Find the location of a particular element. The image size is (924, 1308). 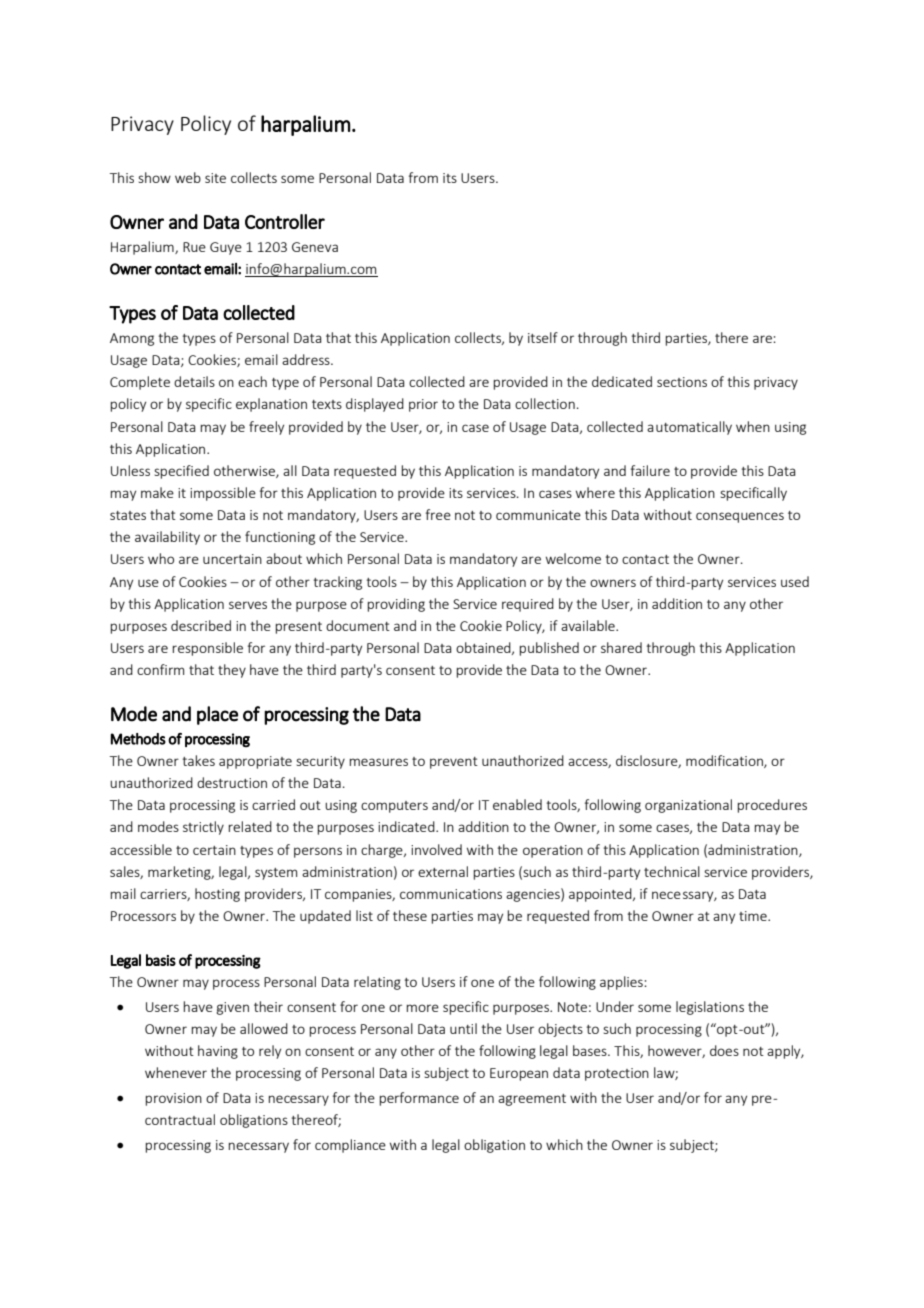

sections is located at coordinates (682, 382).
